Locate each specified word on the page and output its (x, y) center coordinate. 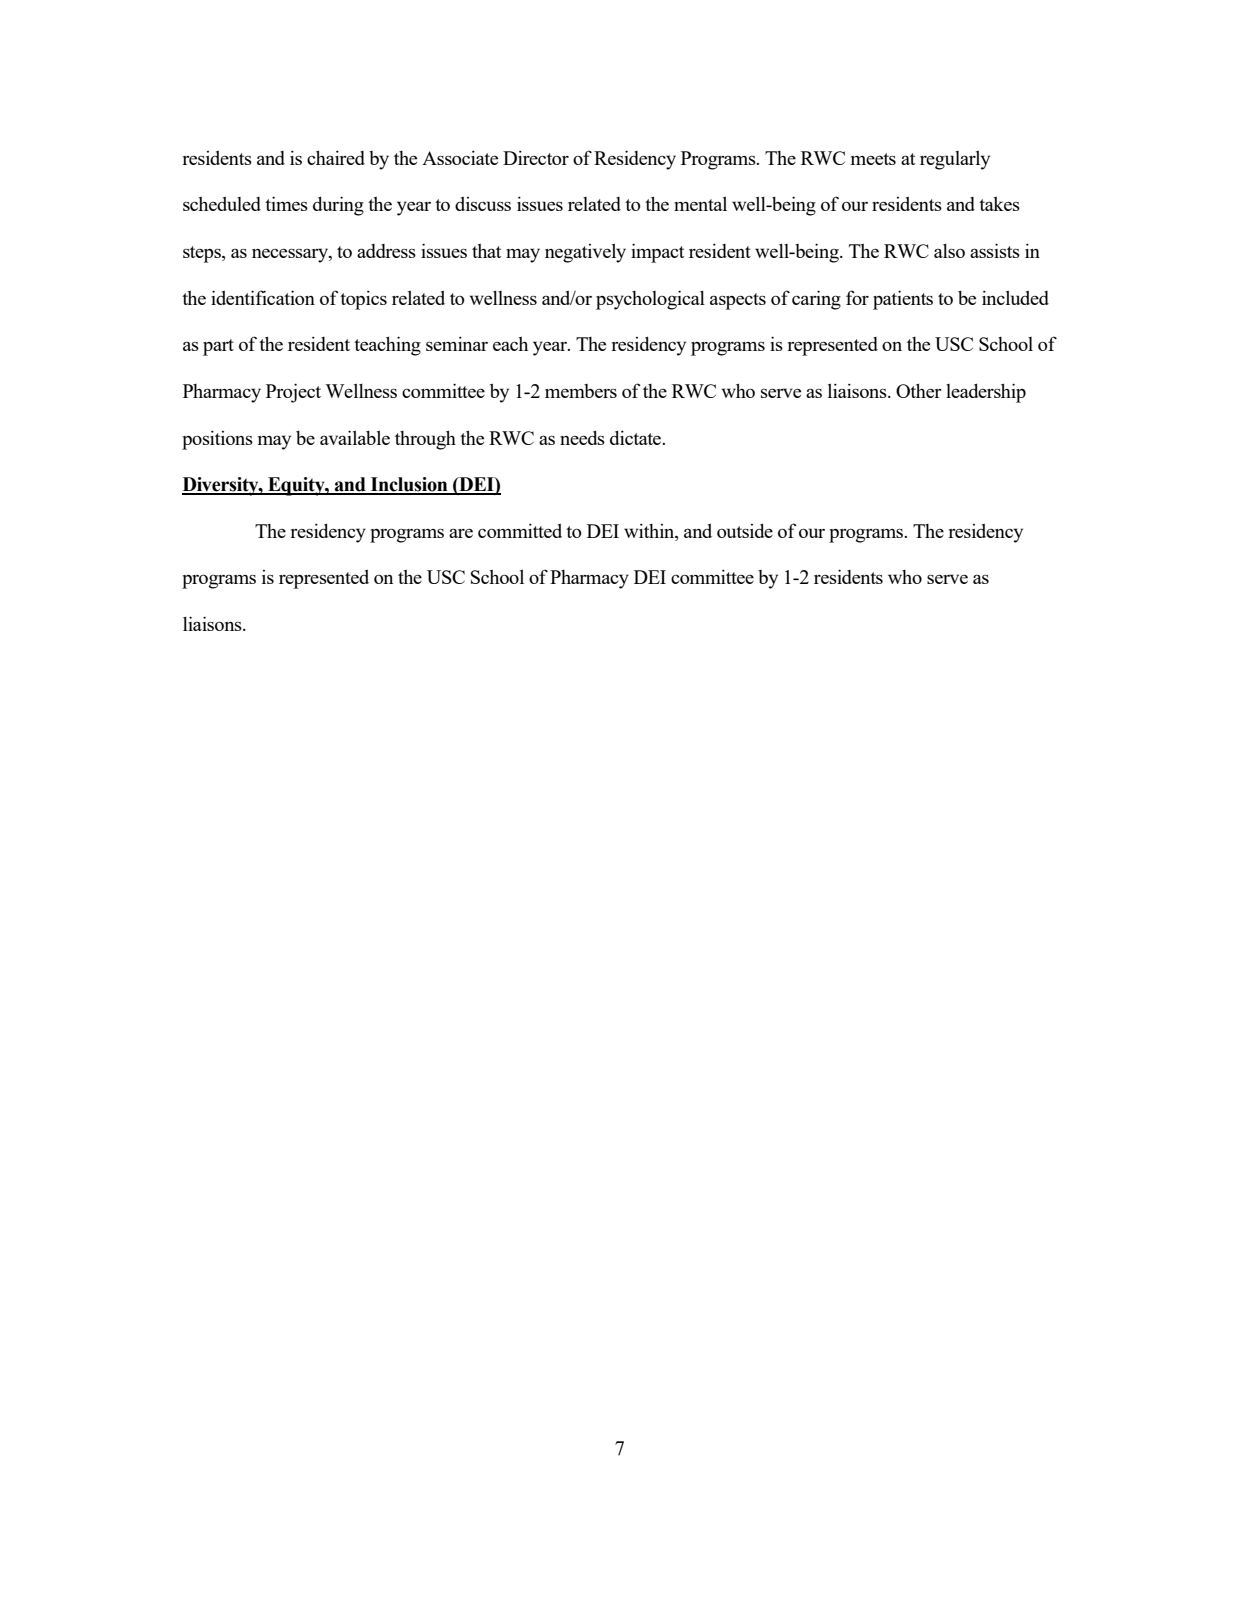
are (461, 533)
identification (263, 297)
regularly (955, 160)
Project (293, 393)
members (581, 391)
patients (903, 300)
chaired (336, 157)
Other (919, 390)
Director (536, 157)
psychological (650, 300)
